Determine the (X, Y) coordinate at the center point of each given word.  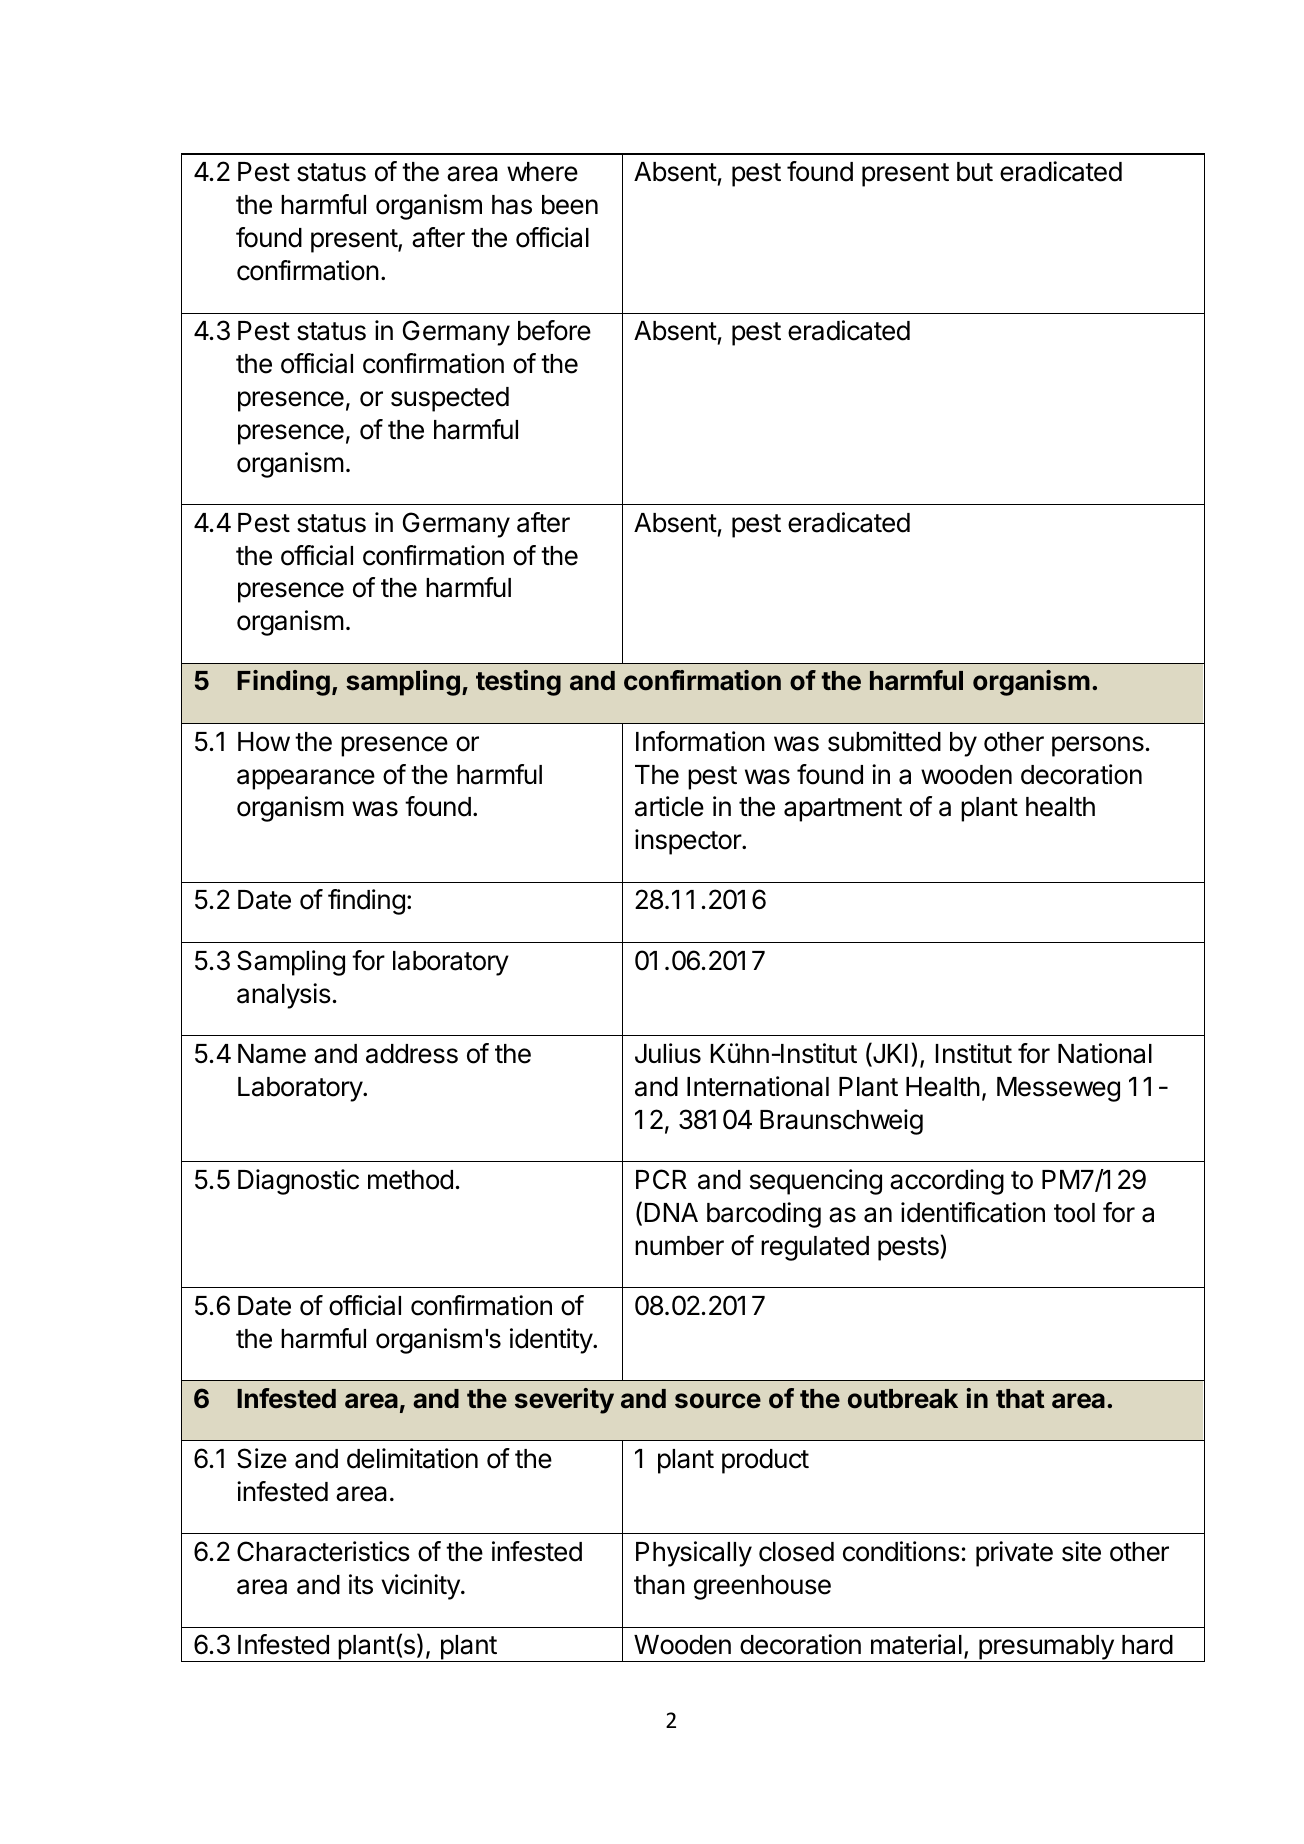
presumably (1046, 1648)
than (659, 1585)
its (361, 1584)
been (570, 205)
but (975, 172)
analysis (284, 996)
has (512, 205)
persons (1098, 746)
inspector (689, 842)
